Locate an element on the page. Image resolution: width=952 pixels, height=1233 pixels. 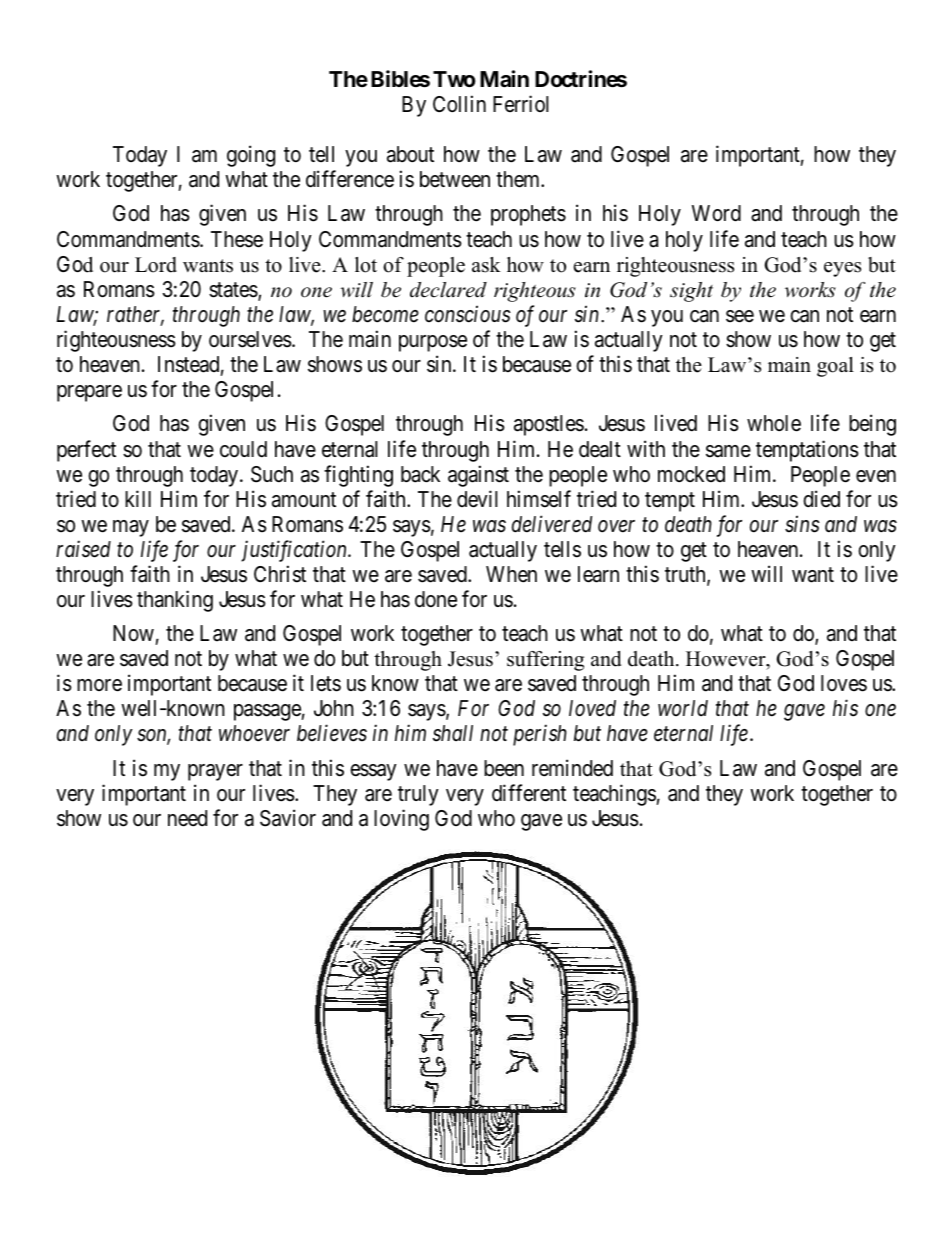
done is located at coordinates (436, 599).
